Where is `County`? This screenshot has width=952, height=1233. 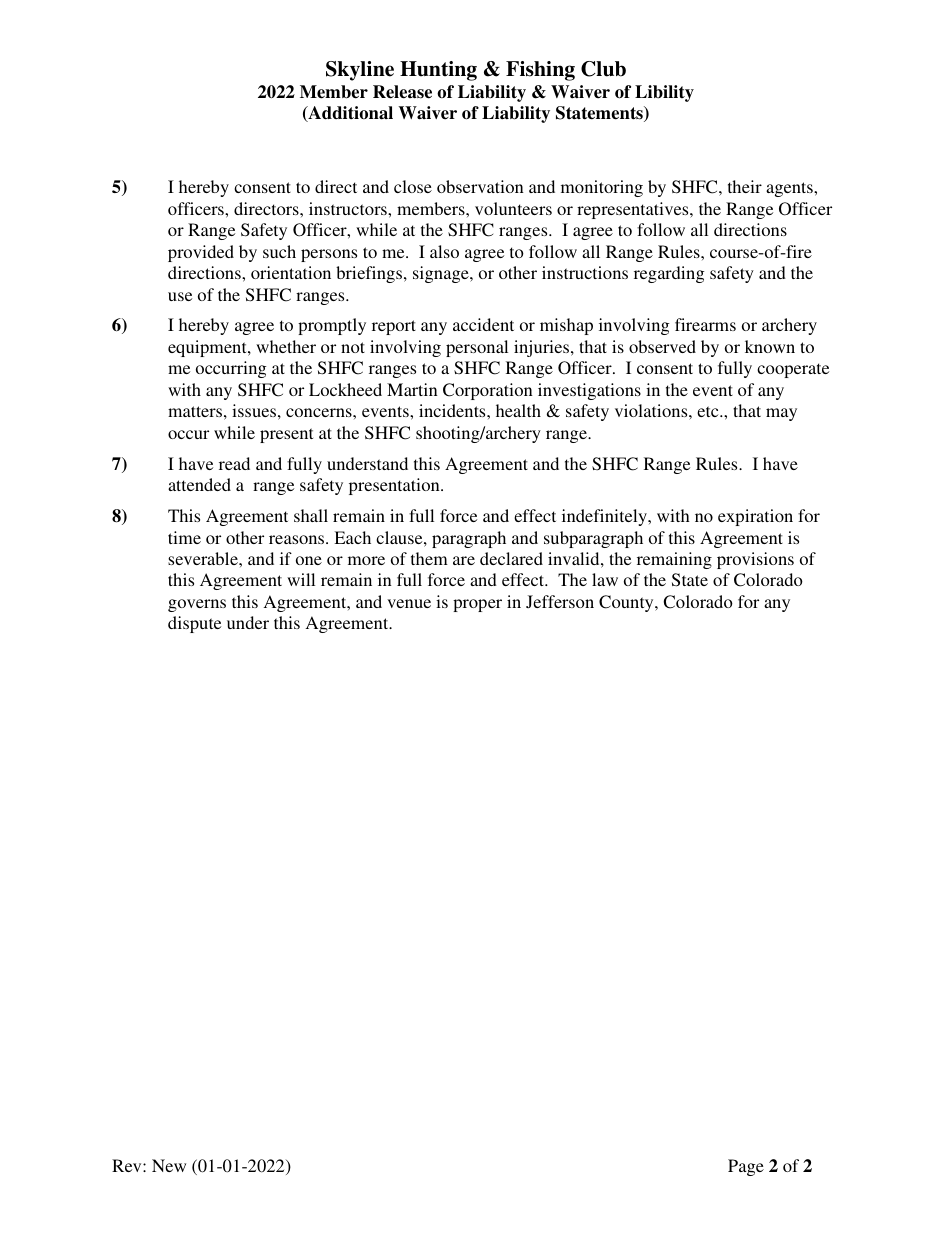 County is located at coordinates (627, 603).
